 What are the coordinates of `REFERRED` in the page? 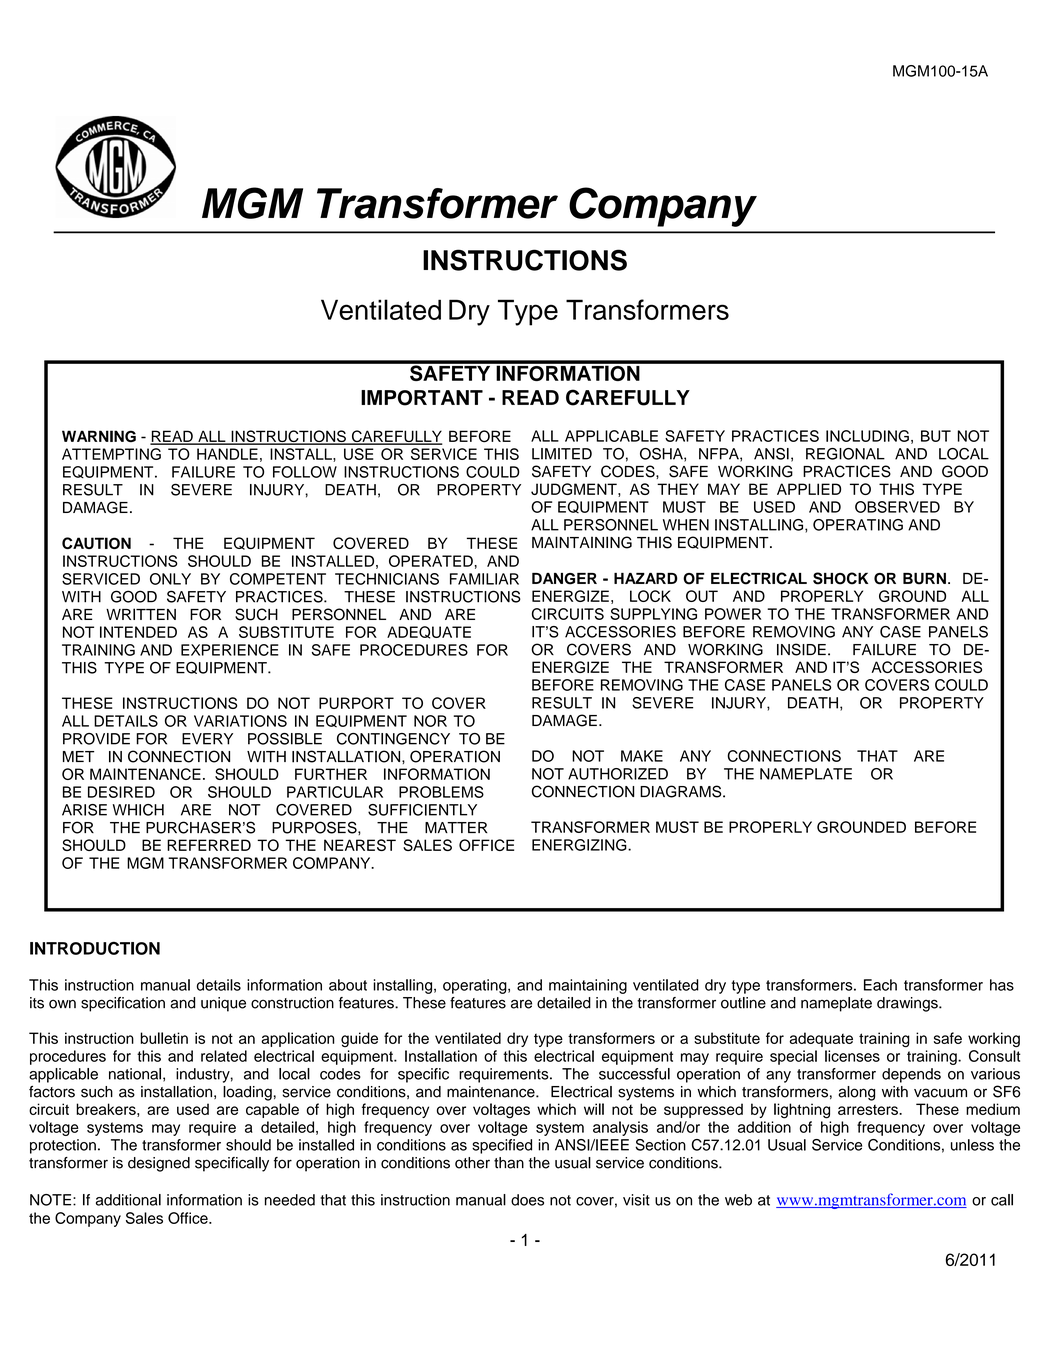 It's located at (209, 845).
